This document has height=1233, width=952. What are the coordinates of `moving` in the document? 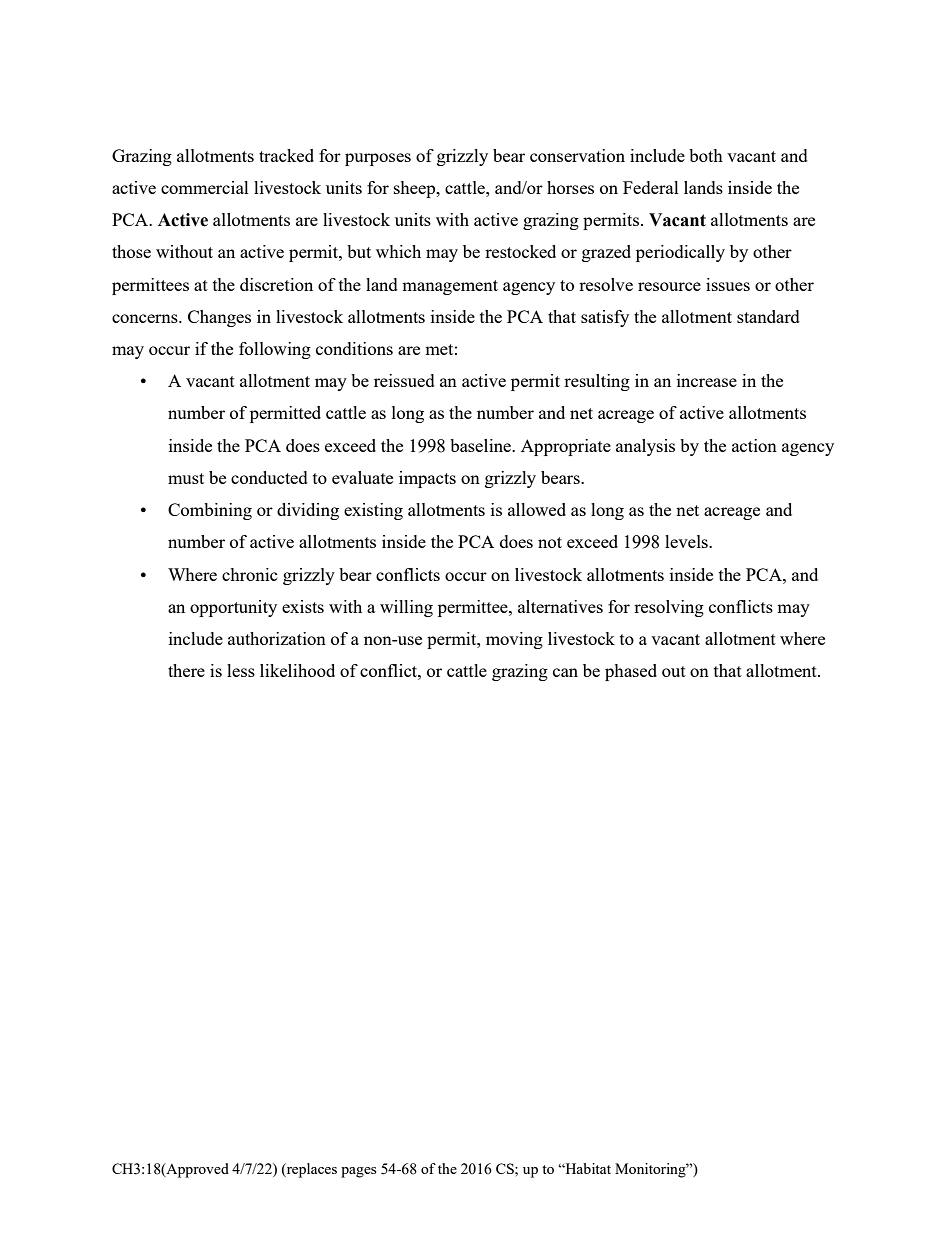 It's located at (514, 640).
